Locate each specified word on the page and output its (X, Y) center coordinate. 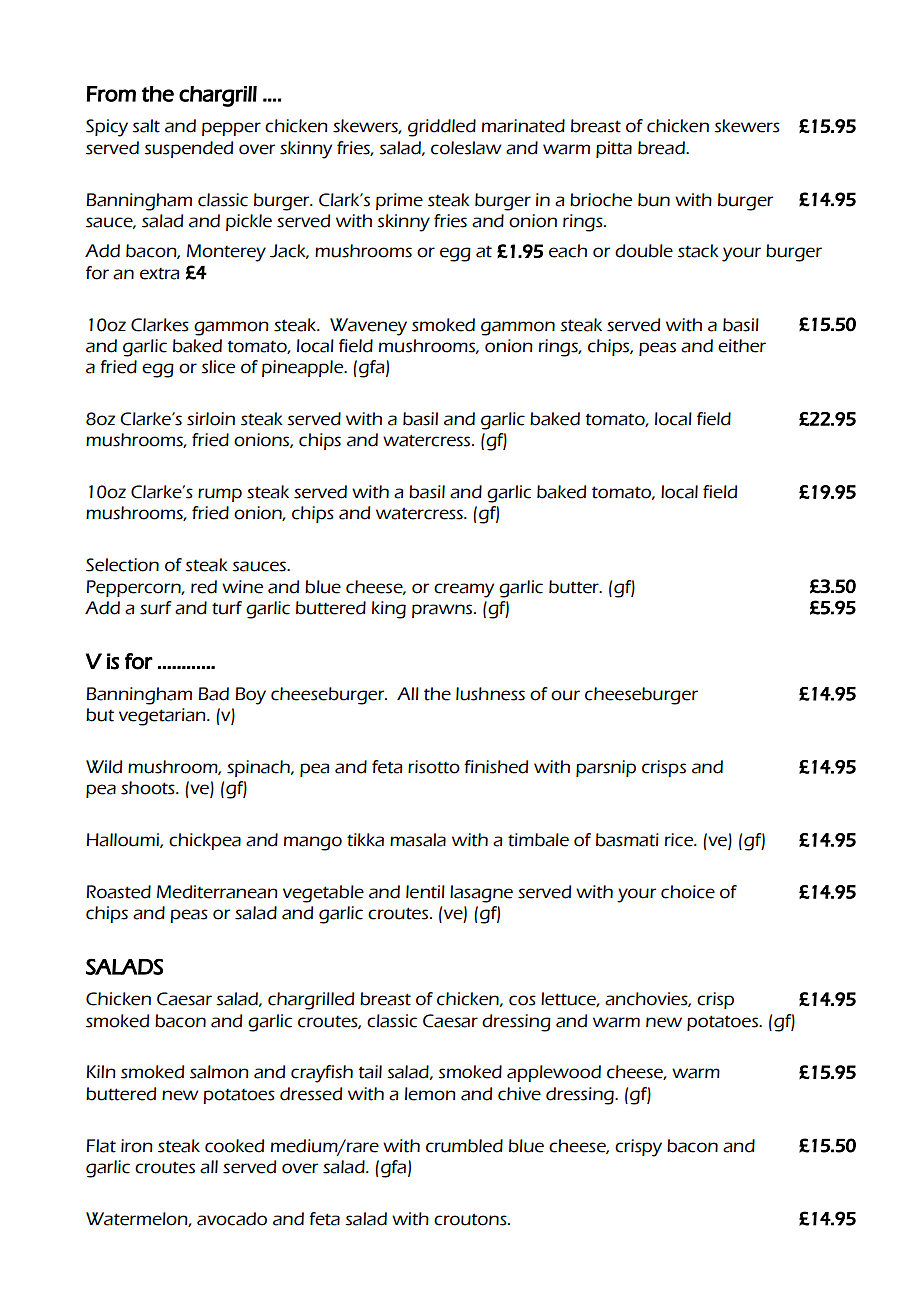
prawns (443, 611)
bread (662, 148)
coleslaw (466, 148)
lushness (490, 694)
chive (519, 1094)
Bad (214, 694)
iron (137, 1146)
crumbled (464, 1146)
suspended (188, 149)
